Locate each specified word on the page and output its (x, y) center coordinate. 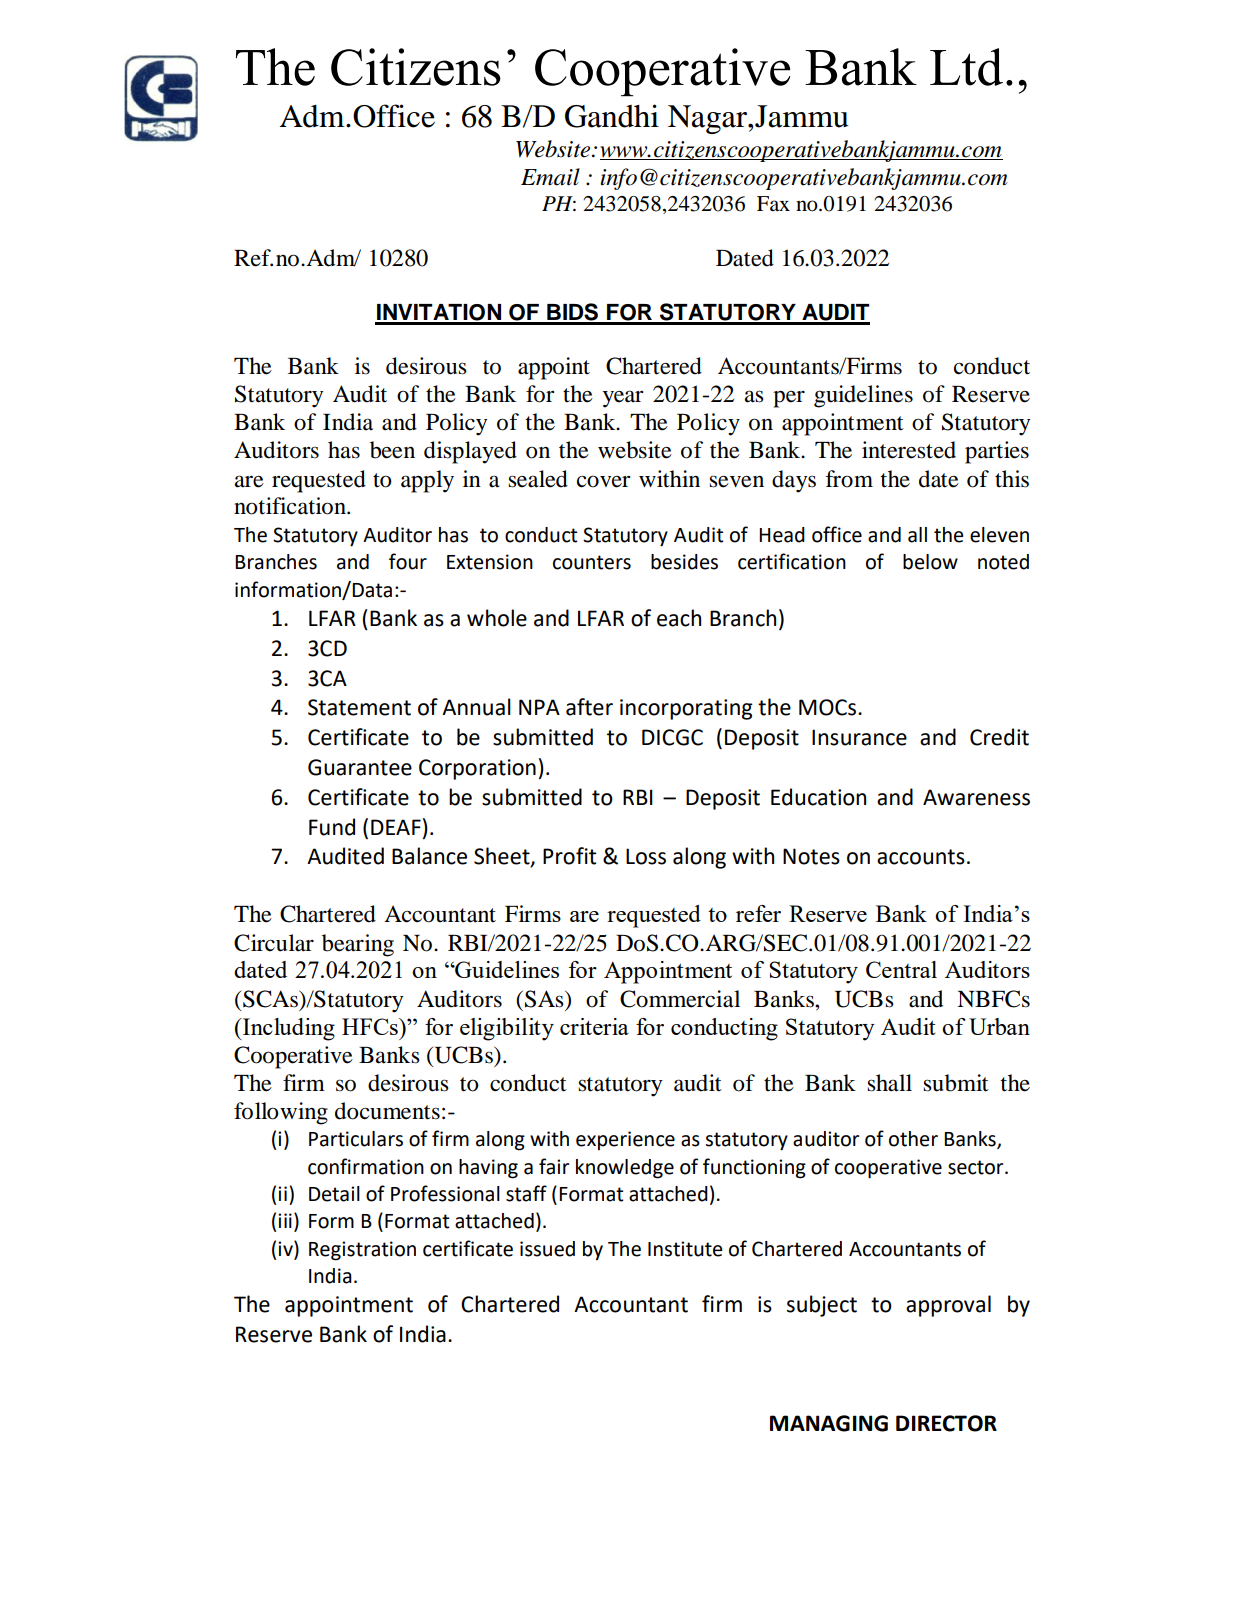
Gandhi (612, 116)
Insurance (859, 737)
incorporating (686, 709)
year (623, 399)
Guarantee (360, 767)
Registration (362, 1251)
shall (889, 1083)
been (392, 450)
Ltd (966, 67)
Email (550, 177)
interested (909, 450)
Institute (685, 1249)
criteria (594, 1026)
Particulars (356, 1139)
